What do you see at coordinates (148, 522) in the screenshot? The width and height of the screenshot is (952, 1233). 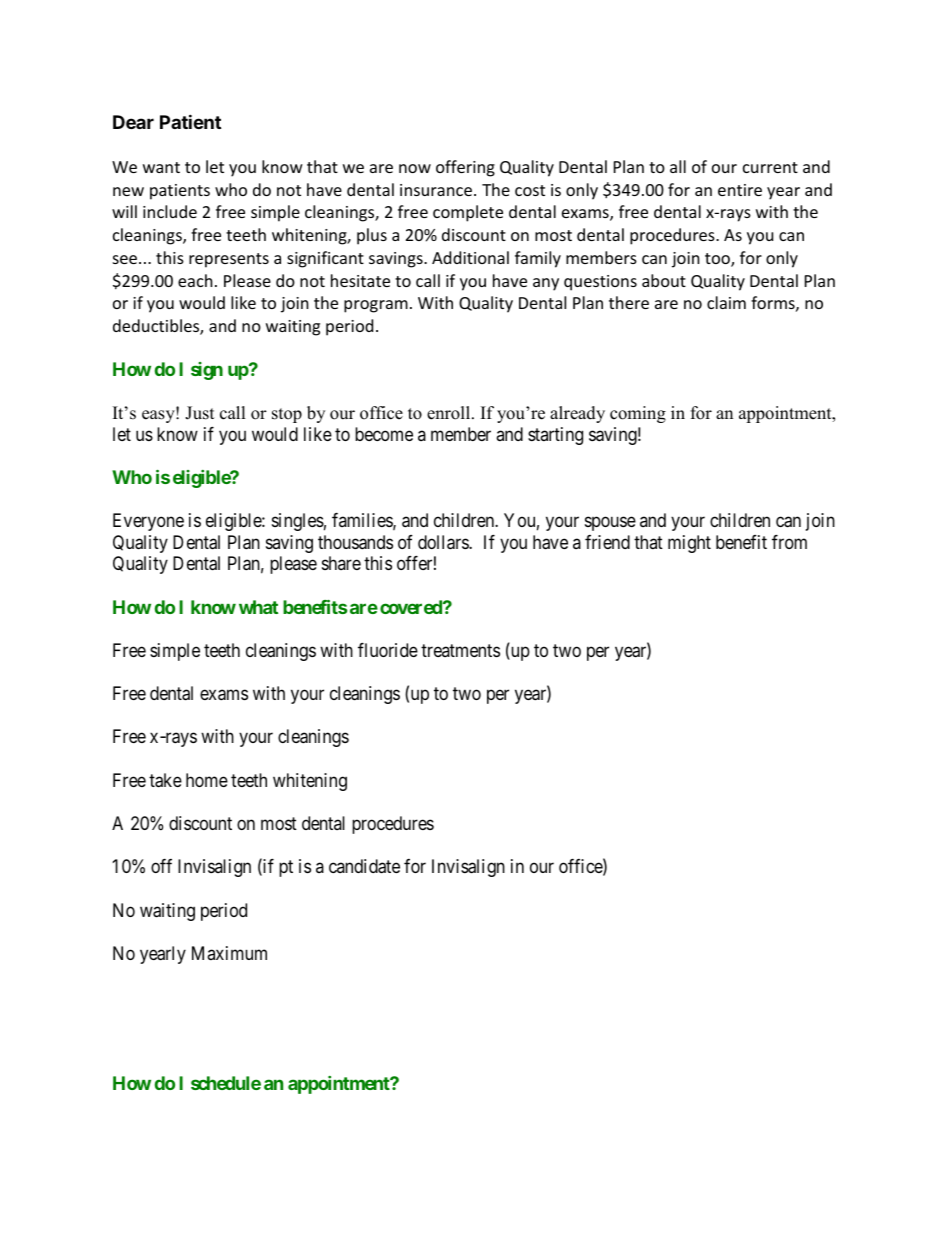 I see `Everyone` at bounding box center [148, 522].
